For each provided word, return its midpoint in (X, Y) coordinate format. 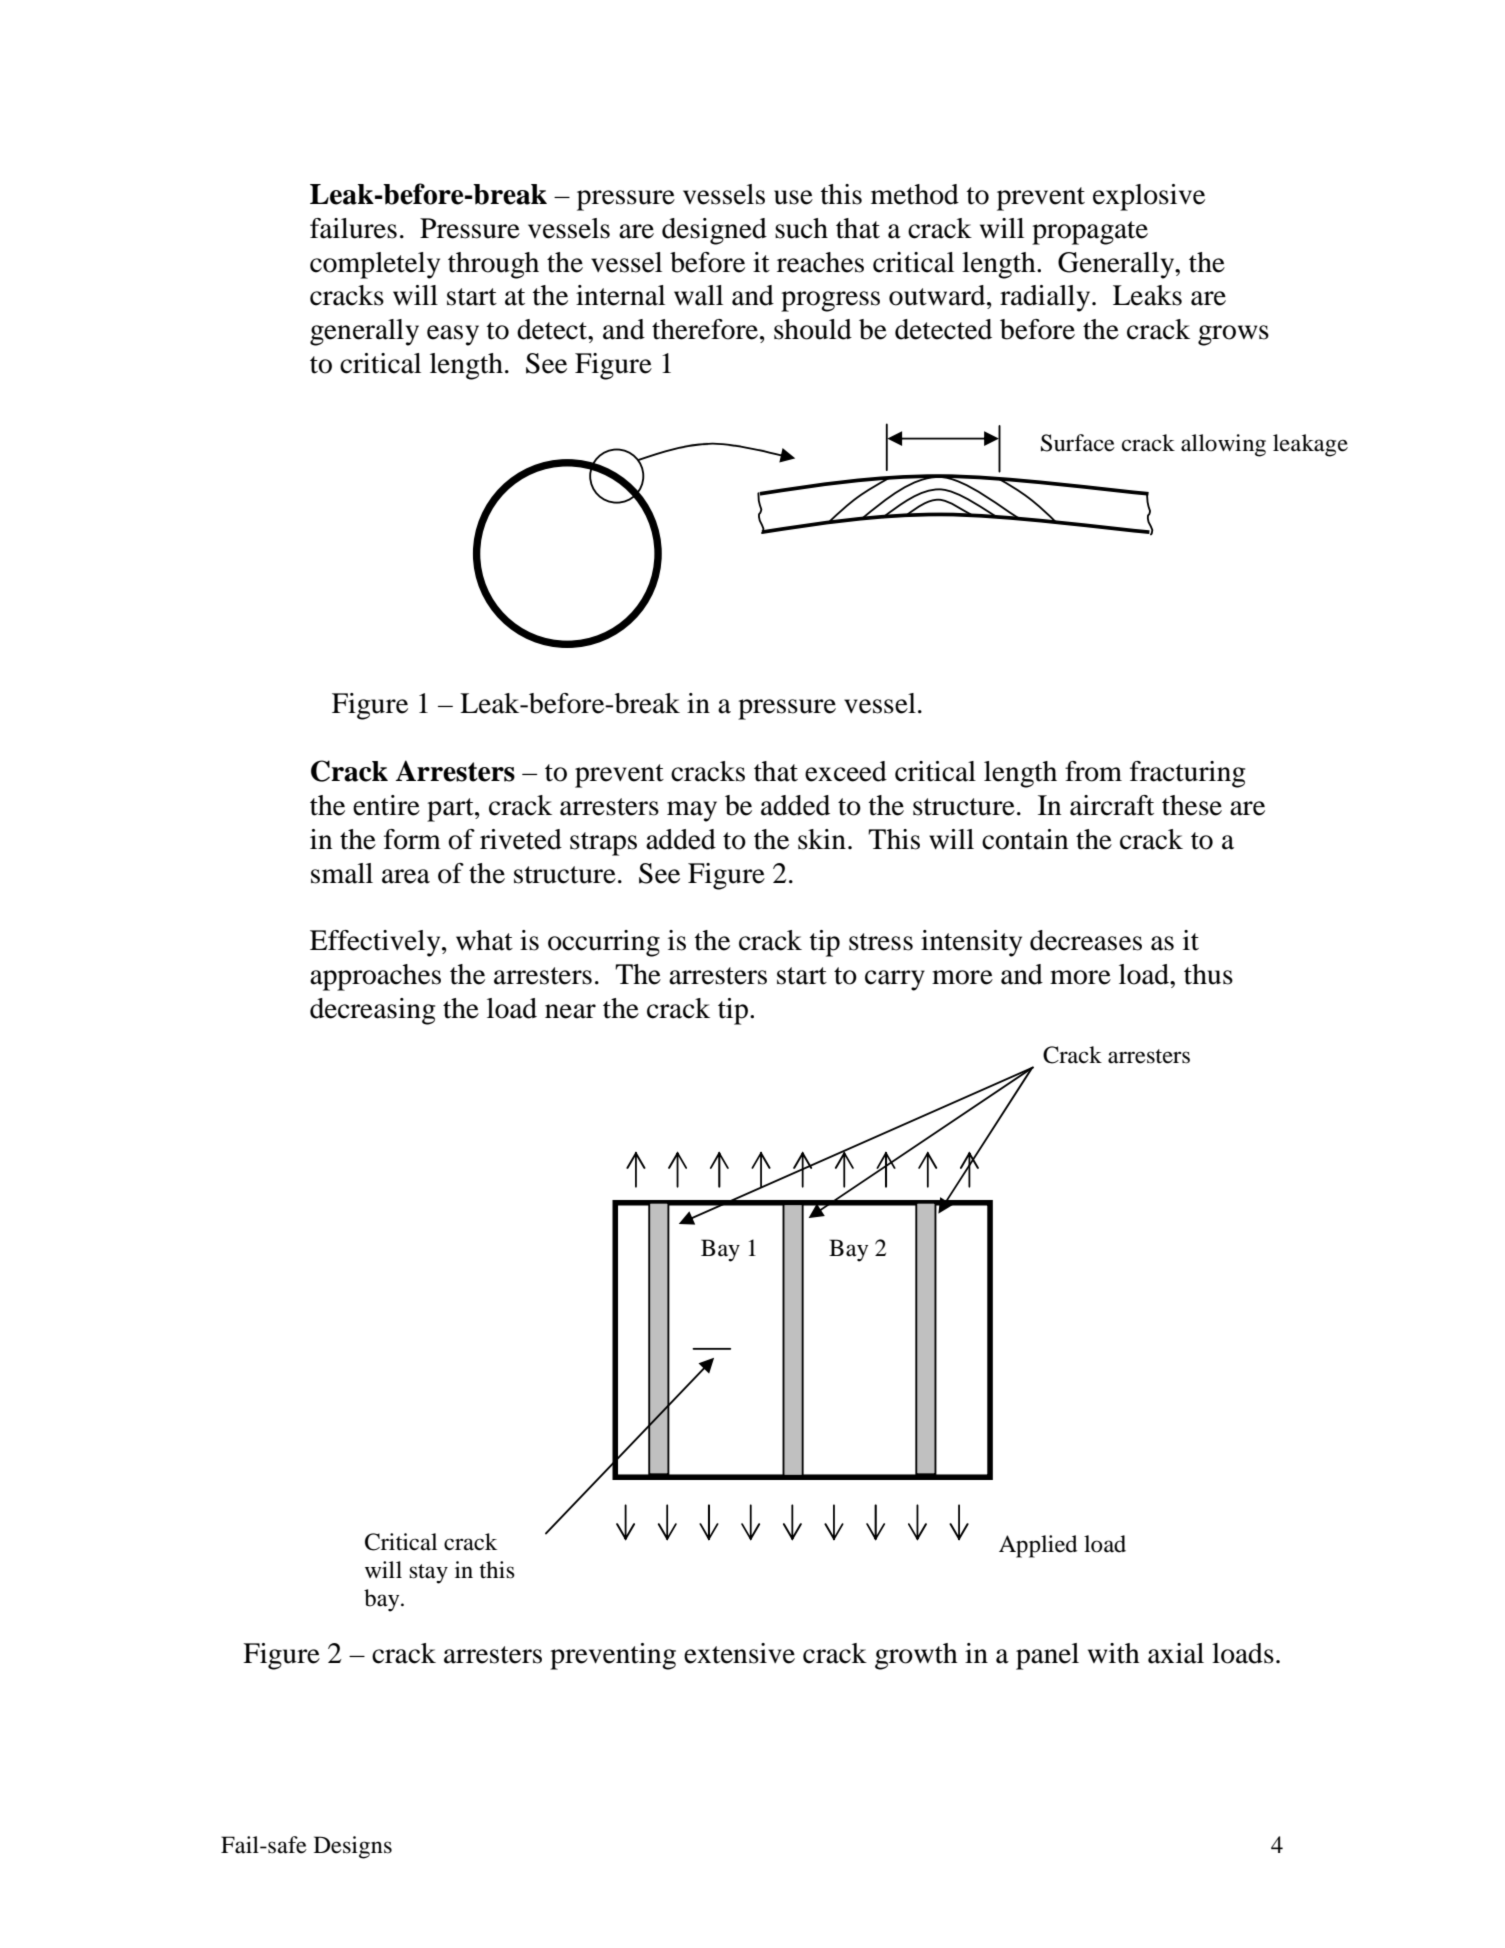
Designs (353, 1847)
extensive (739, 1653)
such (801, 228)
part (451, 810)
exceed (846, 771)
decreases (1086, 940)
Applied (1038, 1546)
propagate (1090, 233)
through (493, 265)
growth (916, 1656)
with (1114, 1653)
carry (895, 980)
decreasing (372, 1011)
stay (428, 1574)
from (1093, 771)
